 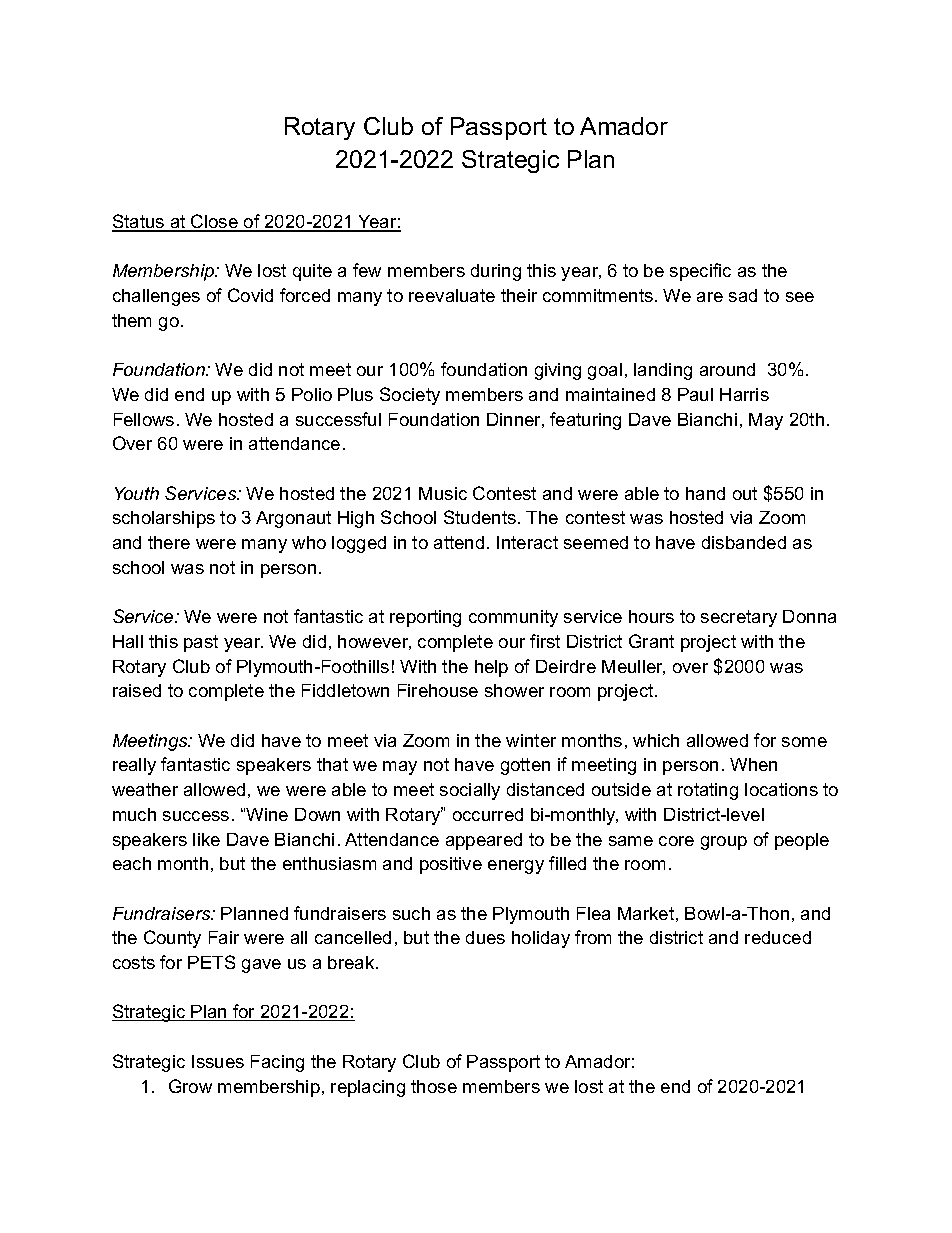 What do you see at coordinates (214, 222) in the image?
I see `Close` at bounding box center [214, 222].
